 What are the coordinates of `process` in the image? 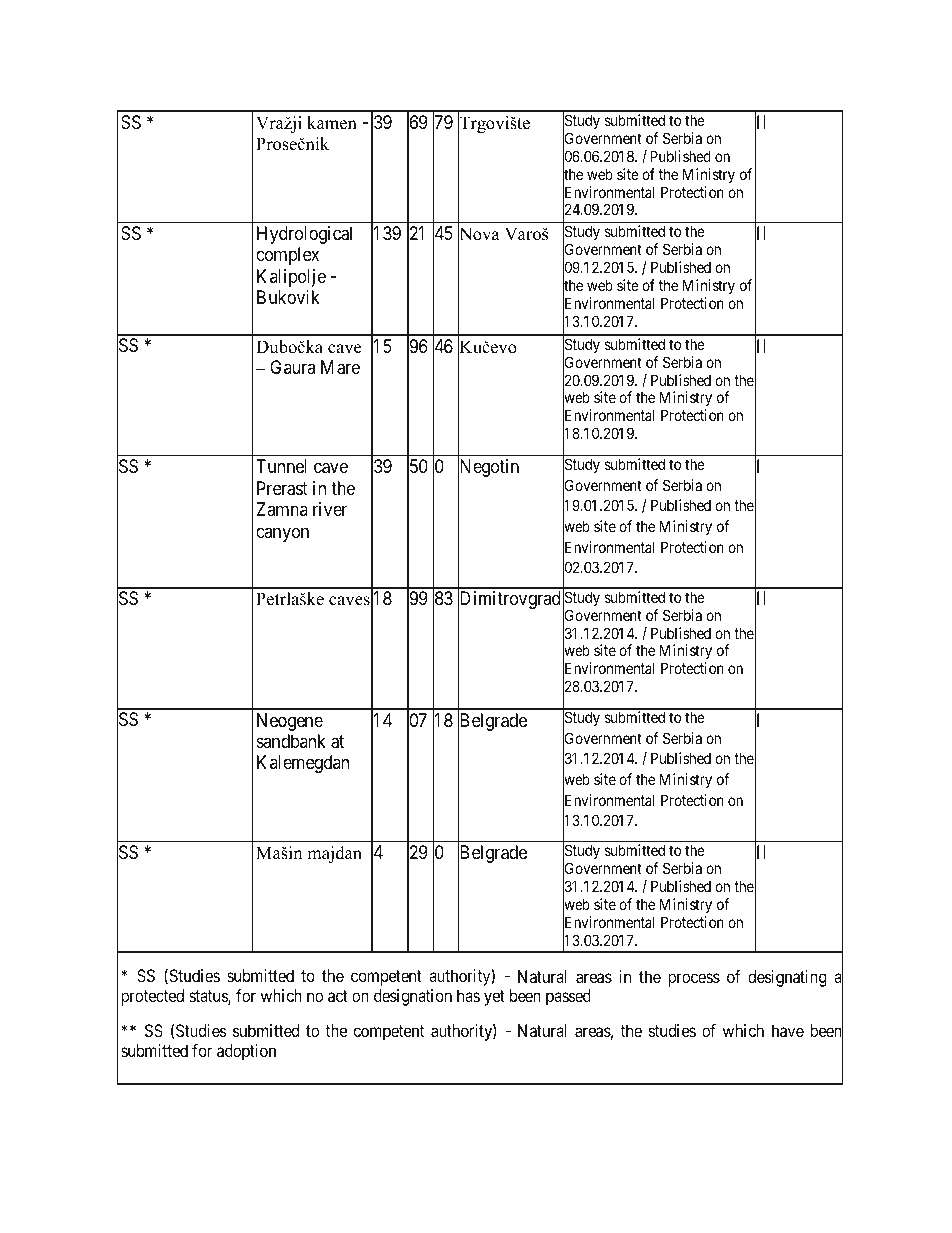 It's located at (694, 980).
